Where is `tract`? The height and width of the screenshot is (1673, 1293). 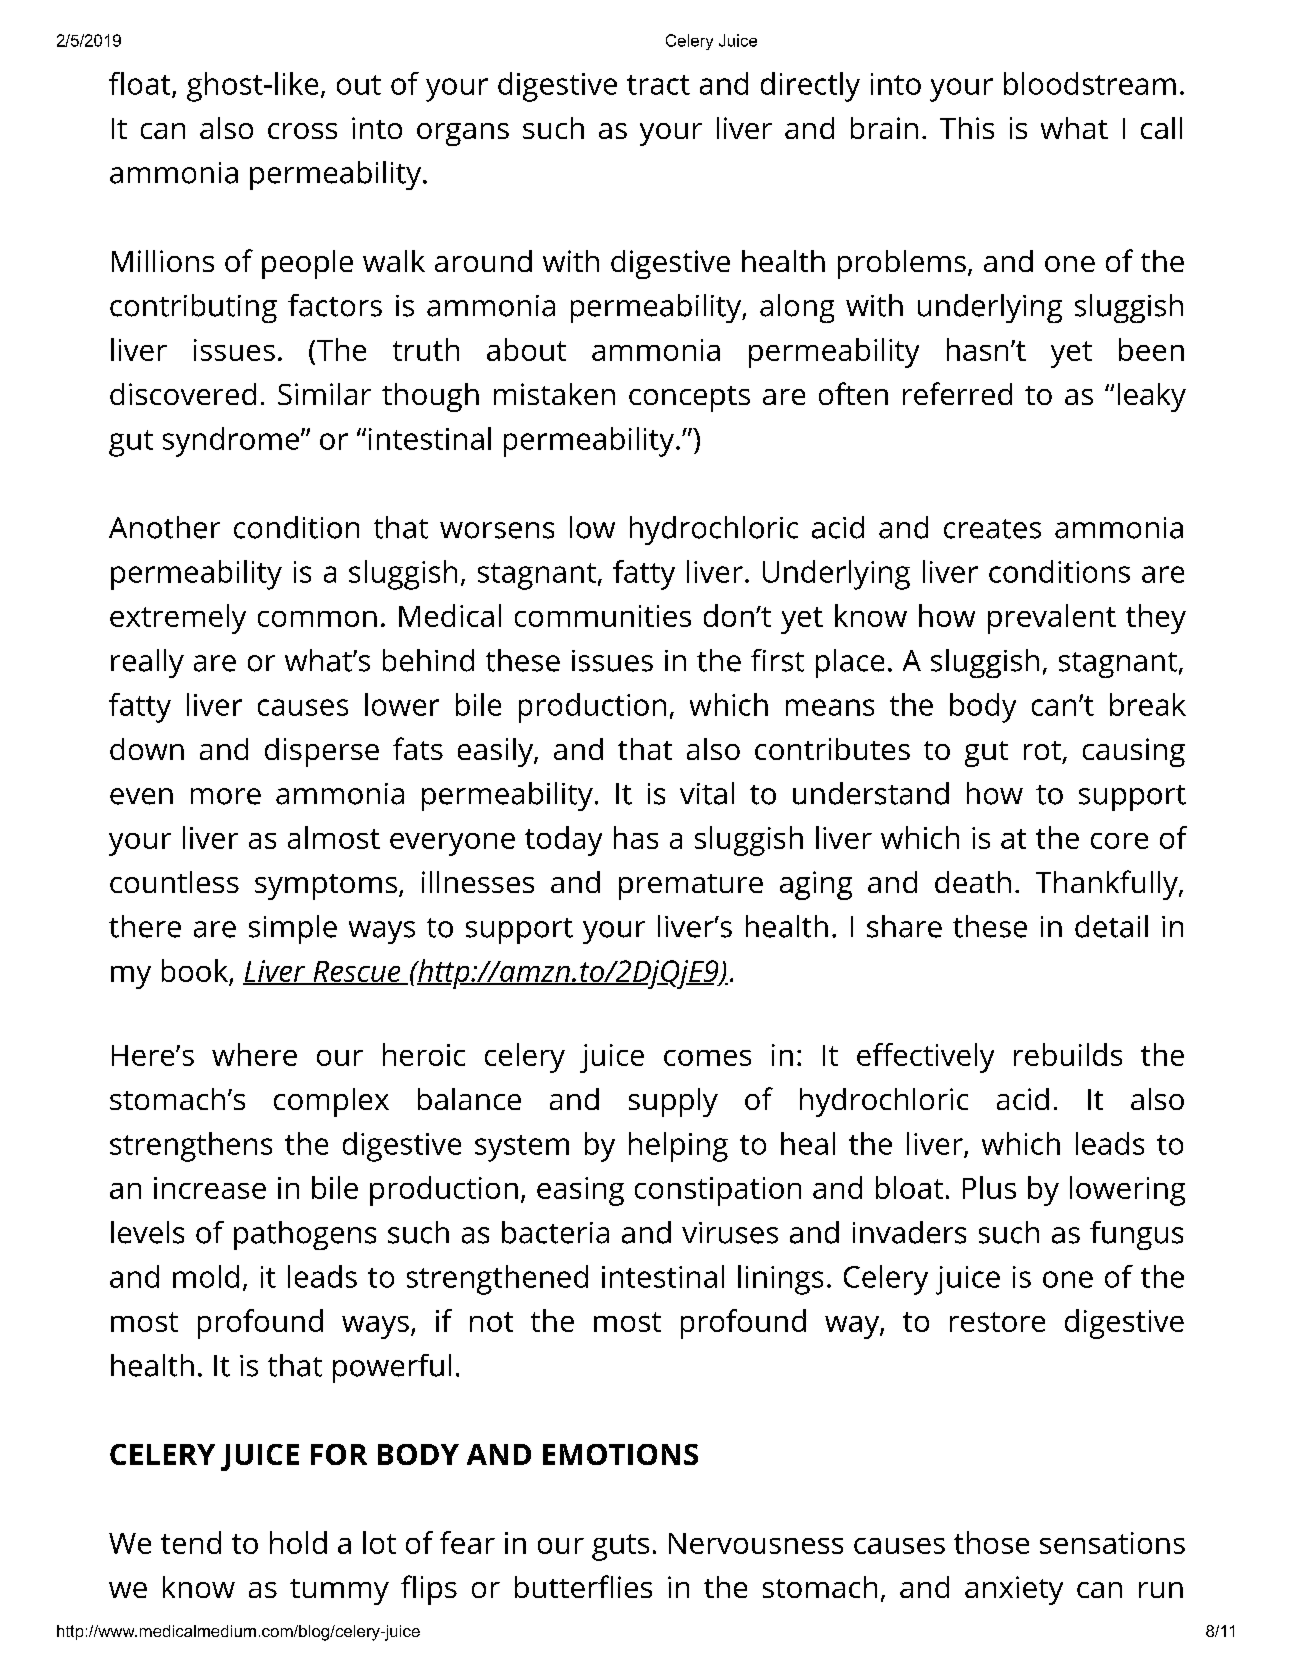
tract is located at coordinates (658, 85).
